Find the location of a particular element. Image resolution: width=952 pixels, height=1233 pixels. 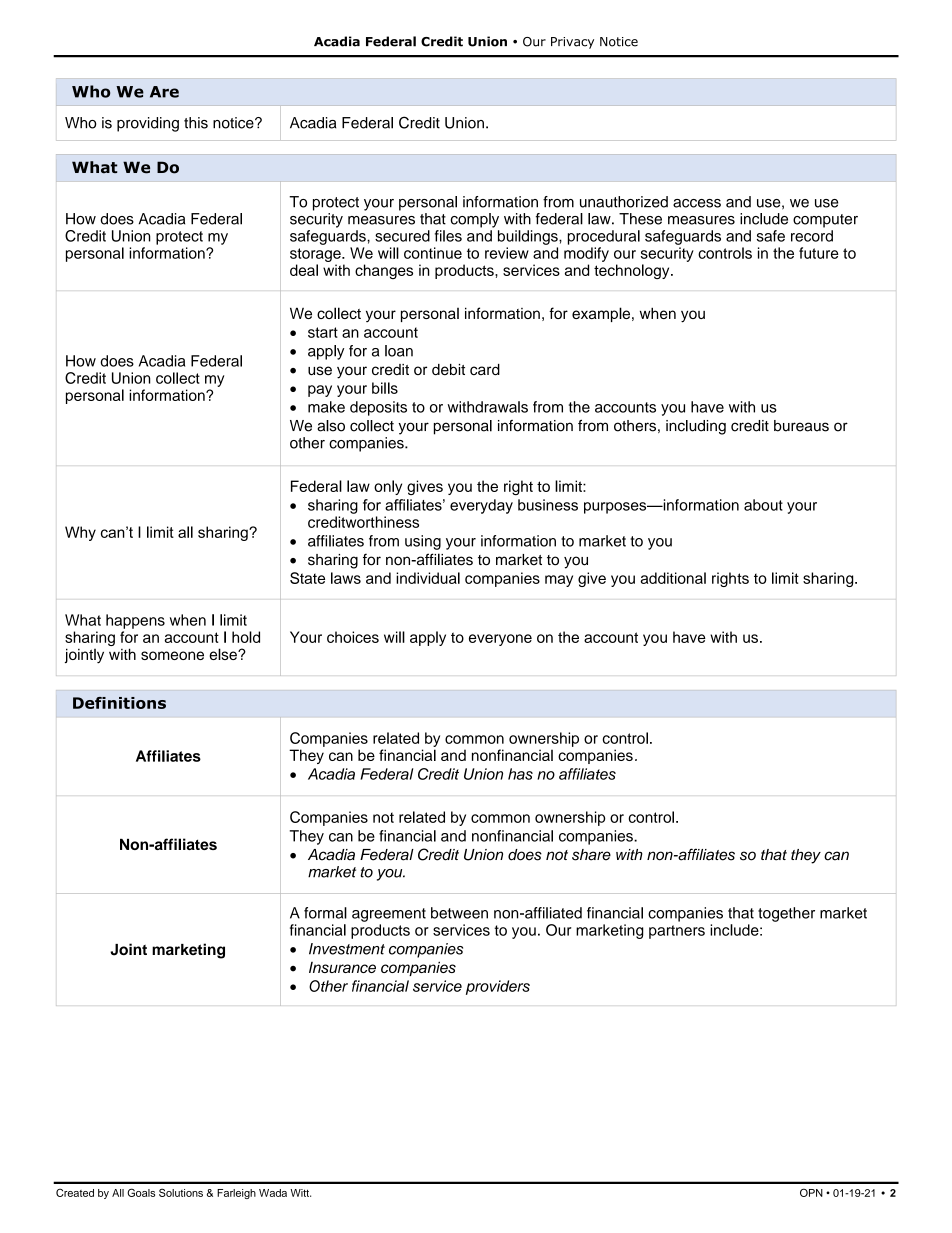

Wada is located at coordinates (273, 1193).
